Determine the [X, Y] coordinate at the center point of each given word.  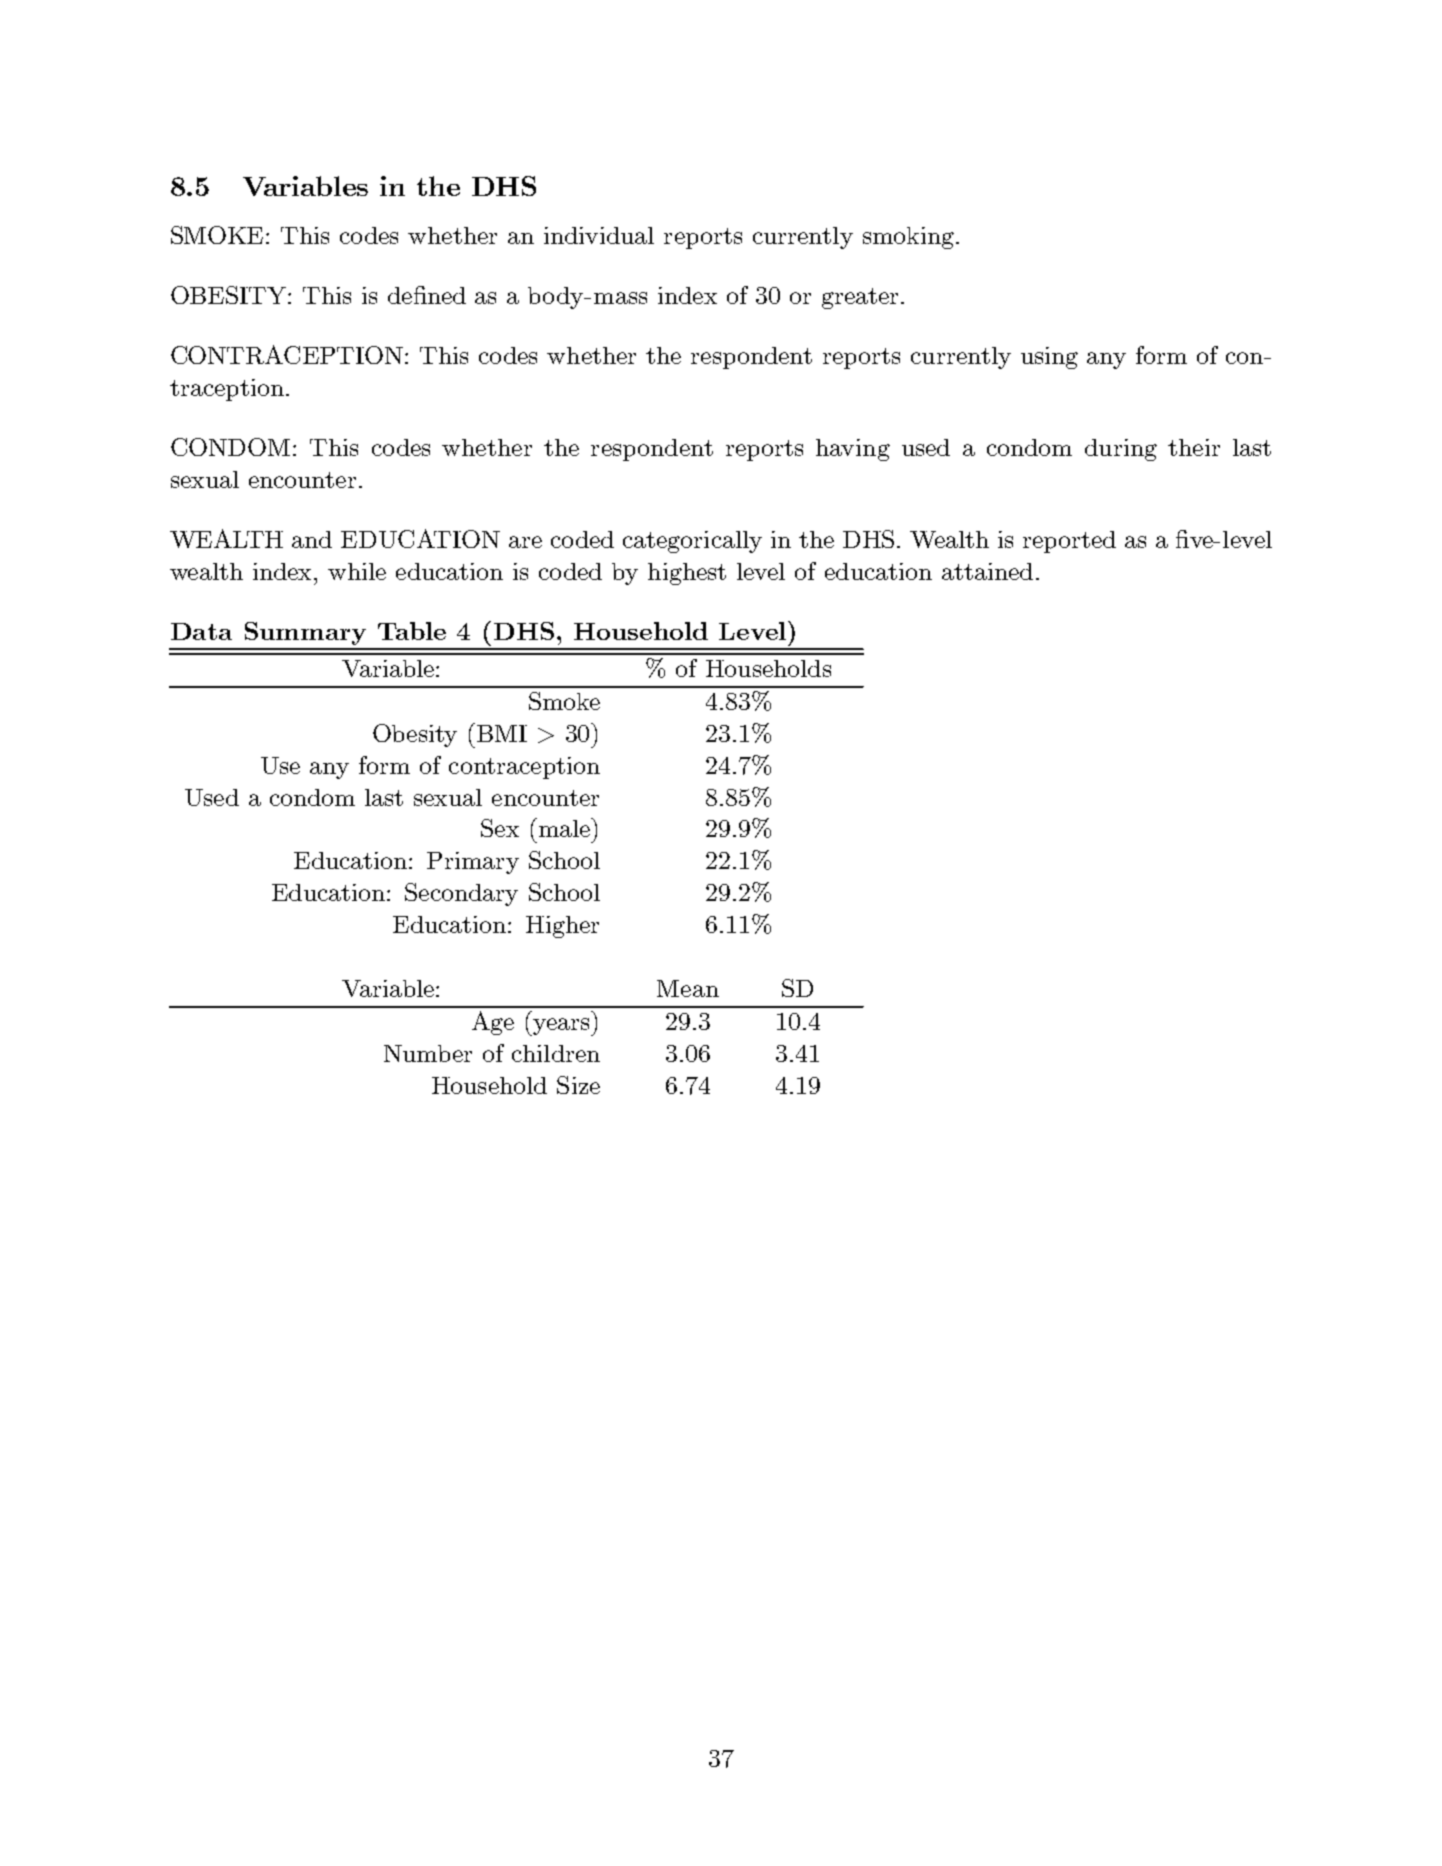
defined [427, 295]
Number [428, 1053]
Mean [688, 988]
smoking [908, 238]
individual [599, 235]
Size [578, 1085]
